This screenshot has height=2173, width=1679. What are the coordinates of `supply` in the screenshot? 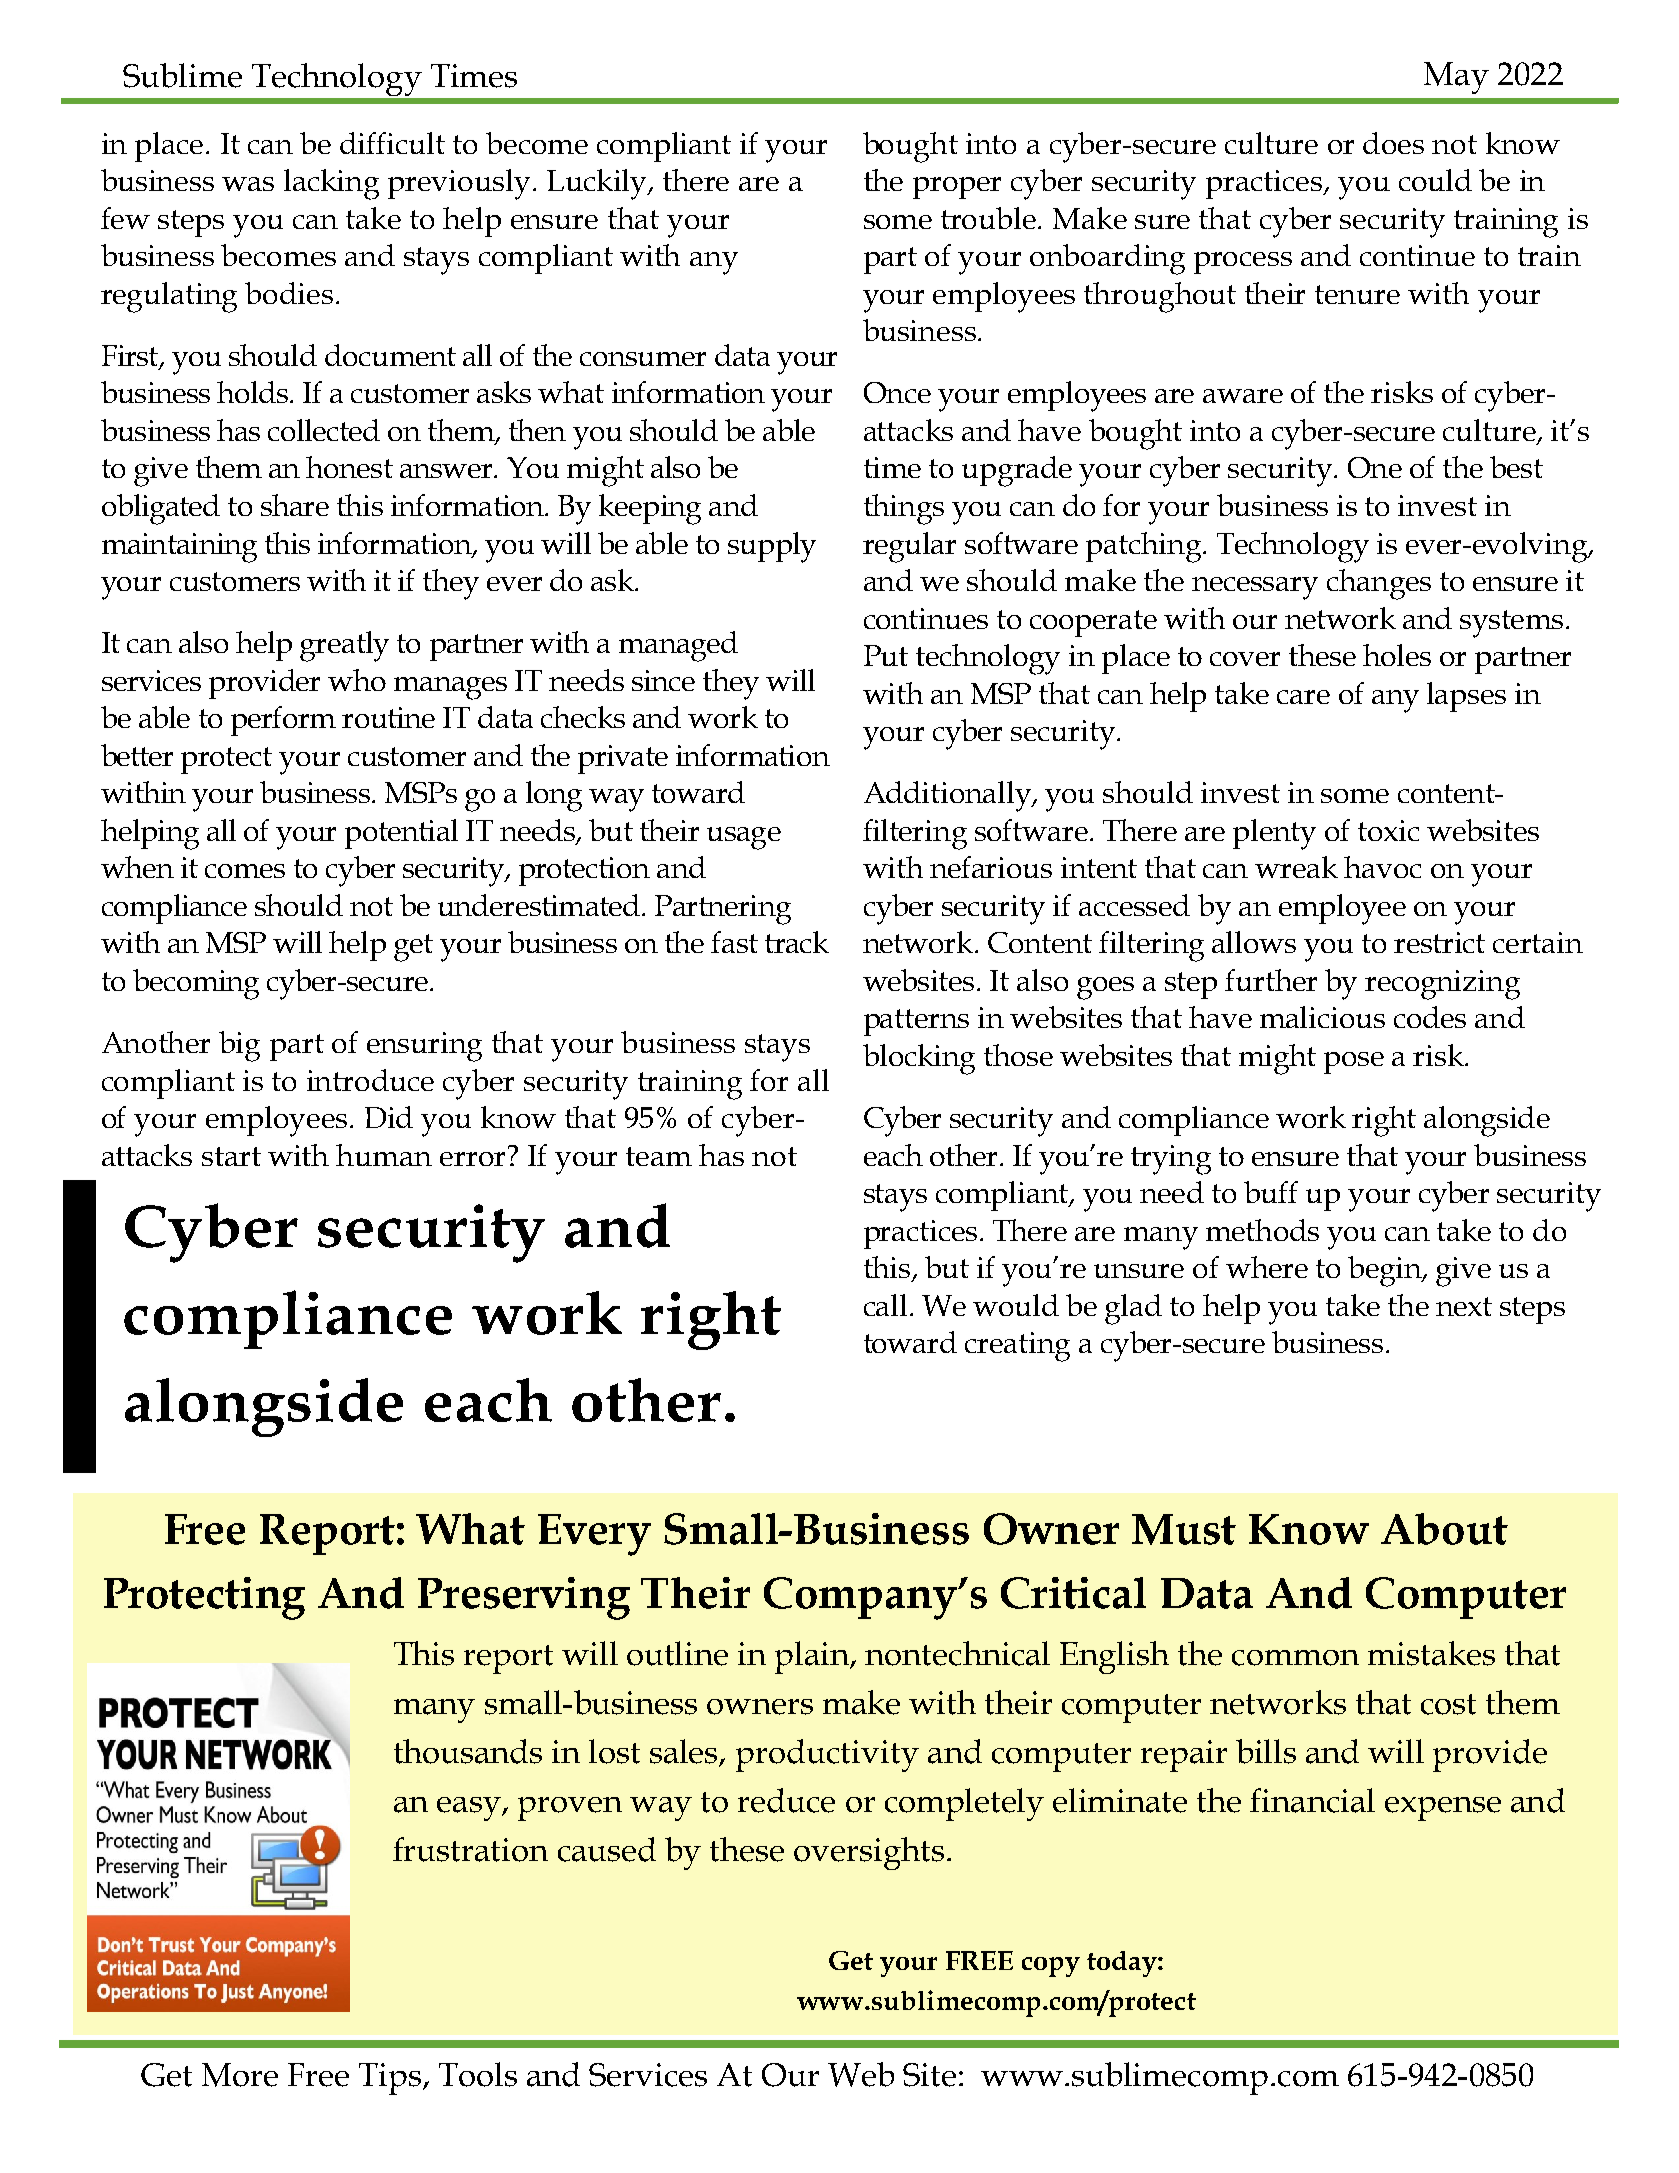 It's located at (772, 547).
